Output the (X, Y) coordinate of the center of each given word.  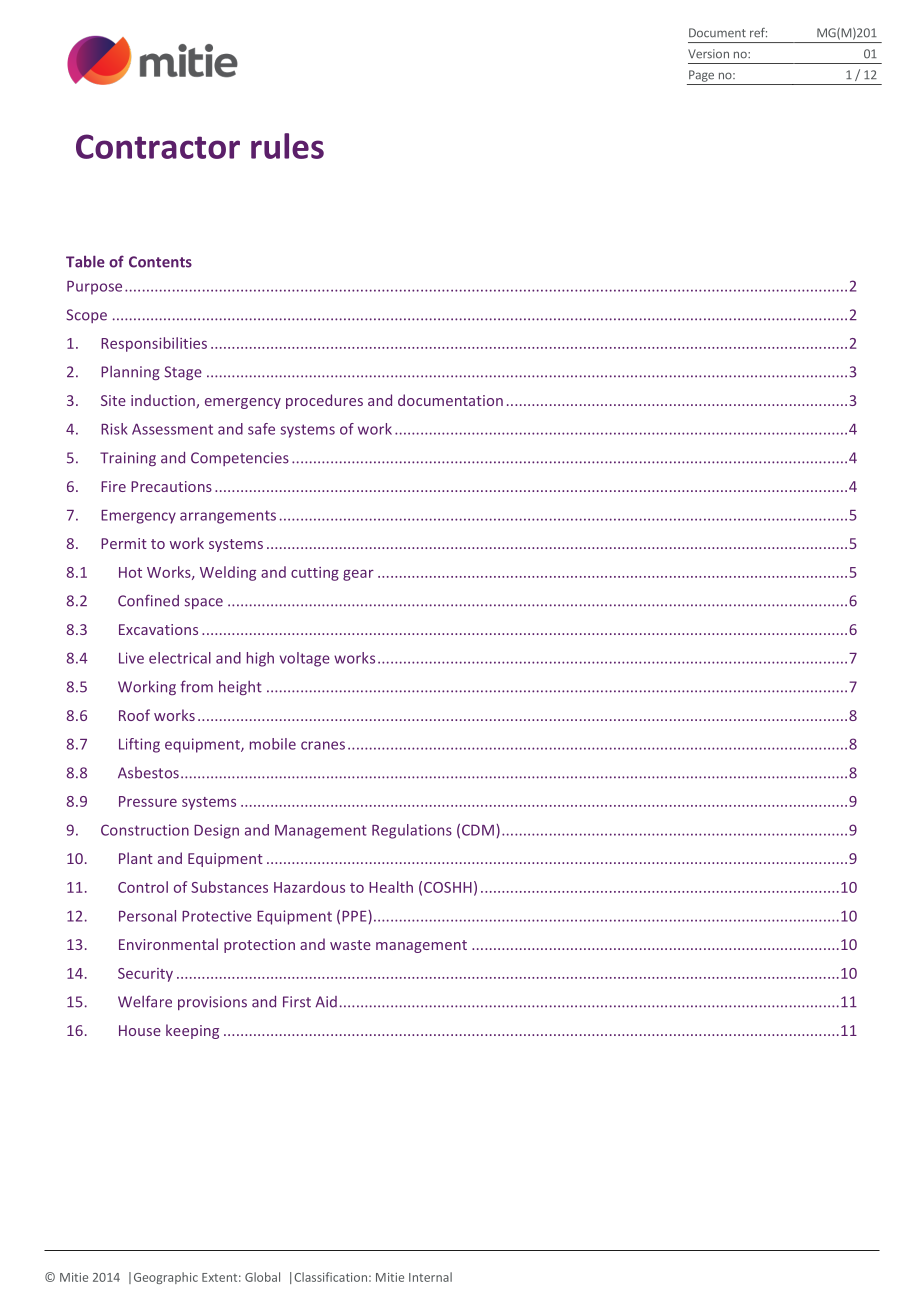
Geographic (166, 1278)
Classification (330, 1277)
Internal (430, 1277)
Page (701, 76)
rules (287, 146)
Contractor (158, 146)
